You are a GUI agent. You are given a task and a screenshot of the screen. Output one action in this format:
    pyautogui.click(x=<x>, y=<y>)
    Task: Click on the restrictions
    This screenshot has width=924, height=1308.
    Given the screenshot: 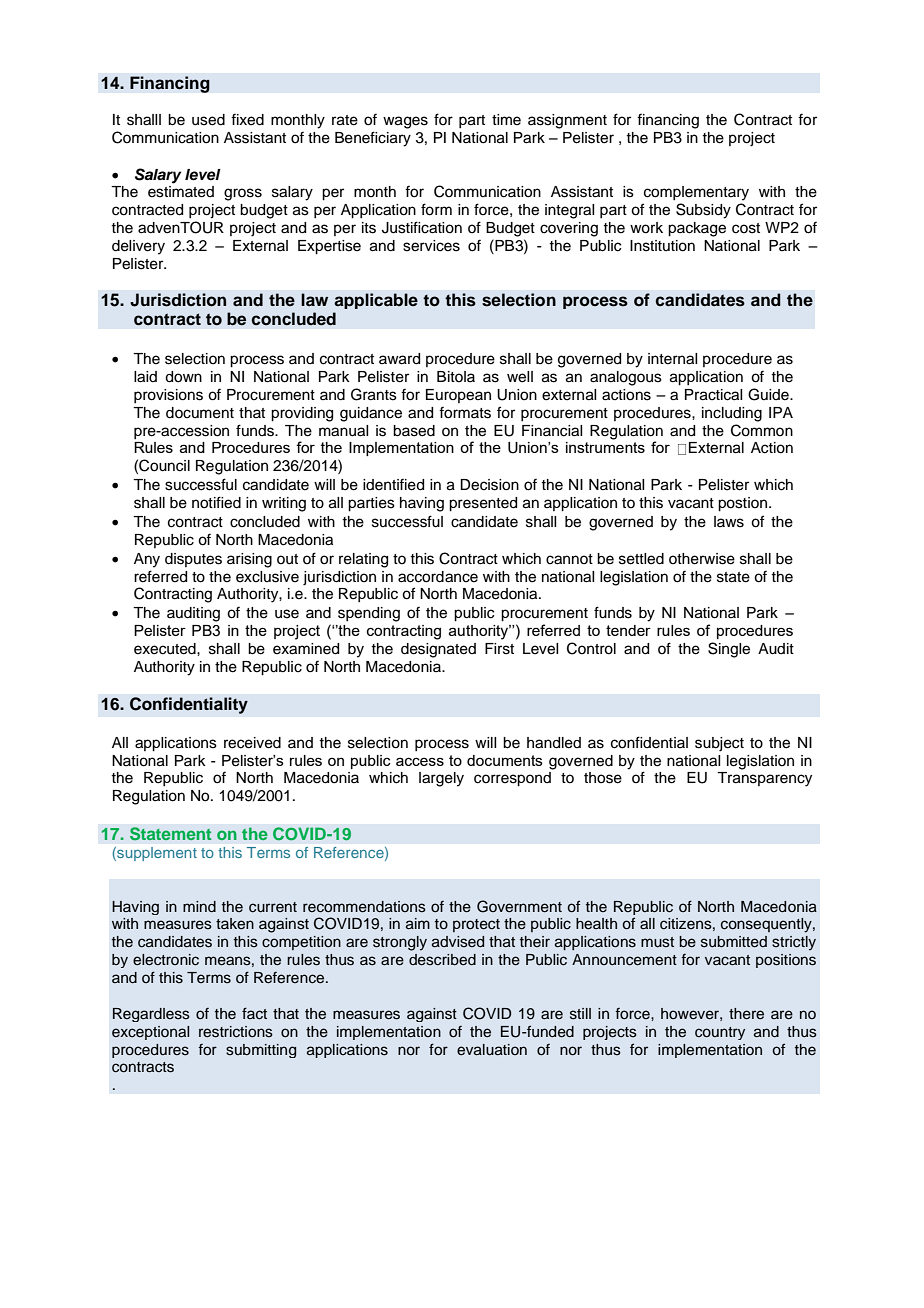 What is the action you would take?
    pyautogui.click(x=236, y=1032)
